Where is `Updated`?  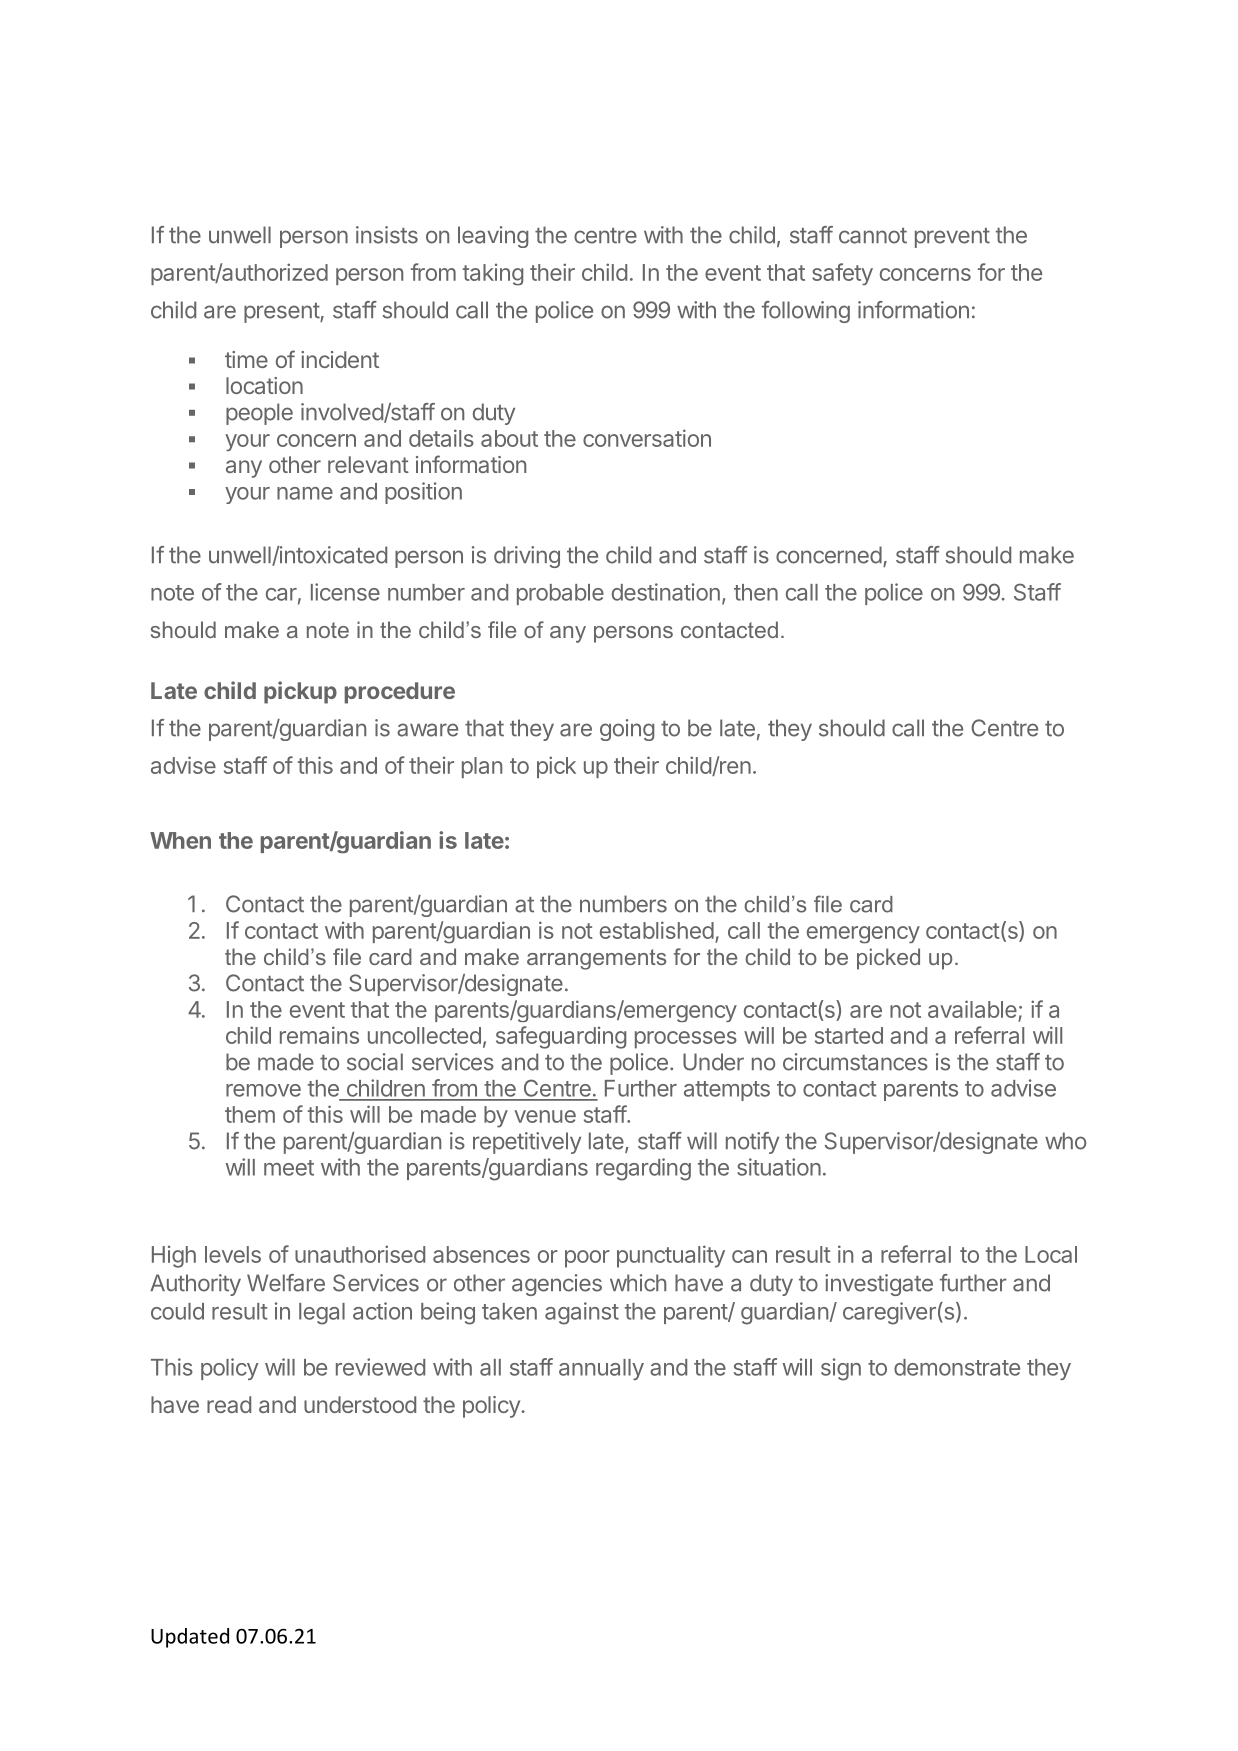
Updated is located at coordinates (190, 1638).
